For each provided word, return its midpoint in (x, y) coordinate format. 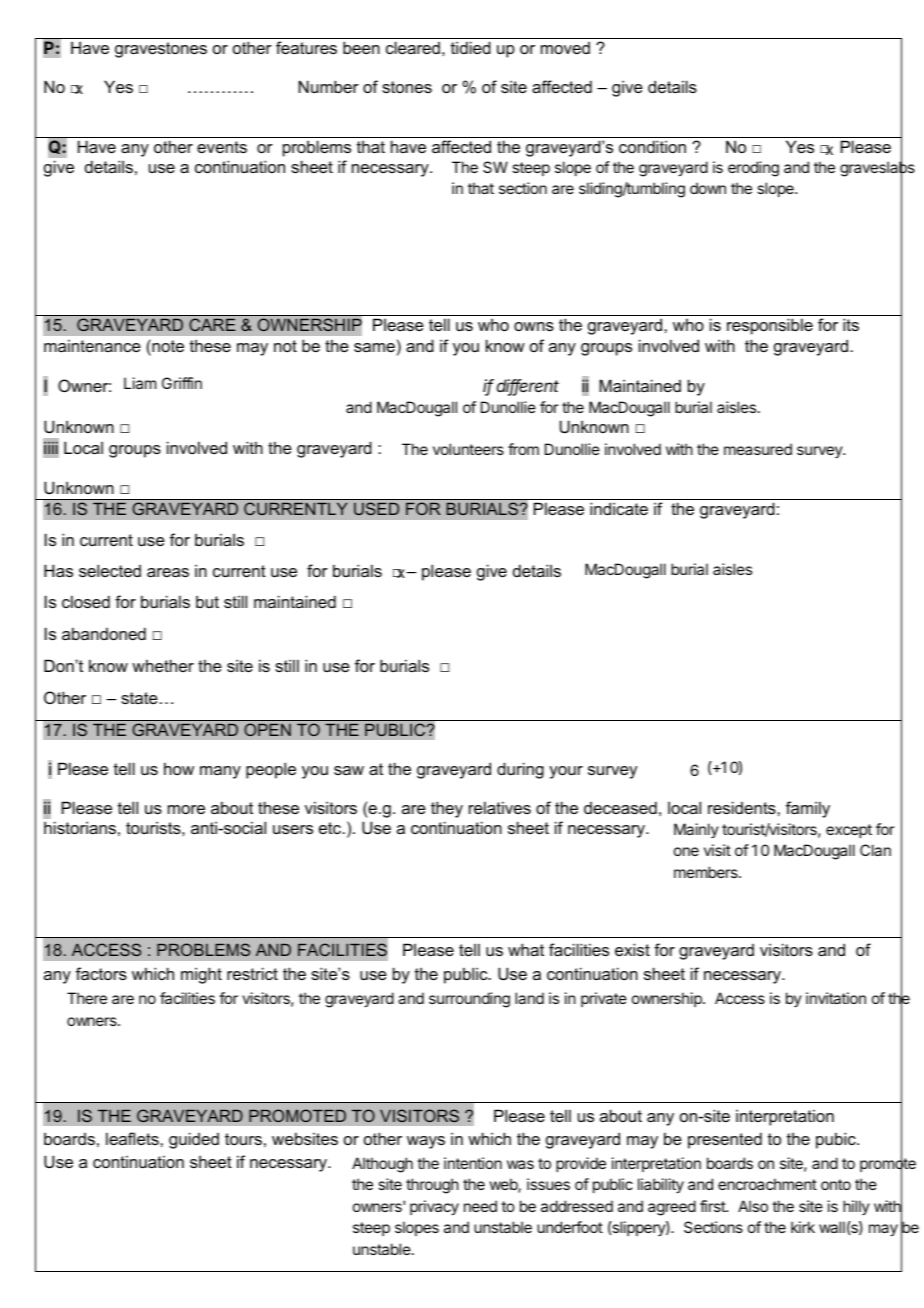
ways (426, 1142)
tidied (471, 47)
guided (194, 1140)
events (222, 147)
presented (725, 1140)
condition (652, 146)
